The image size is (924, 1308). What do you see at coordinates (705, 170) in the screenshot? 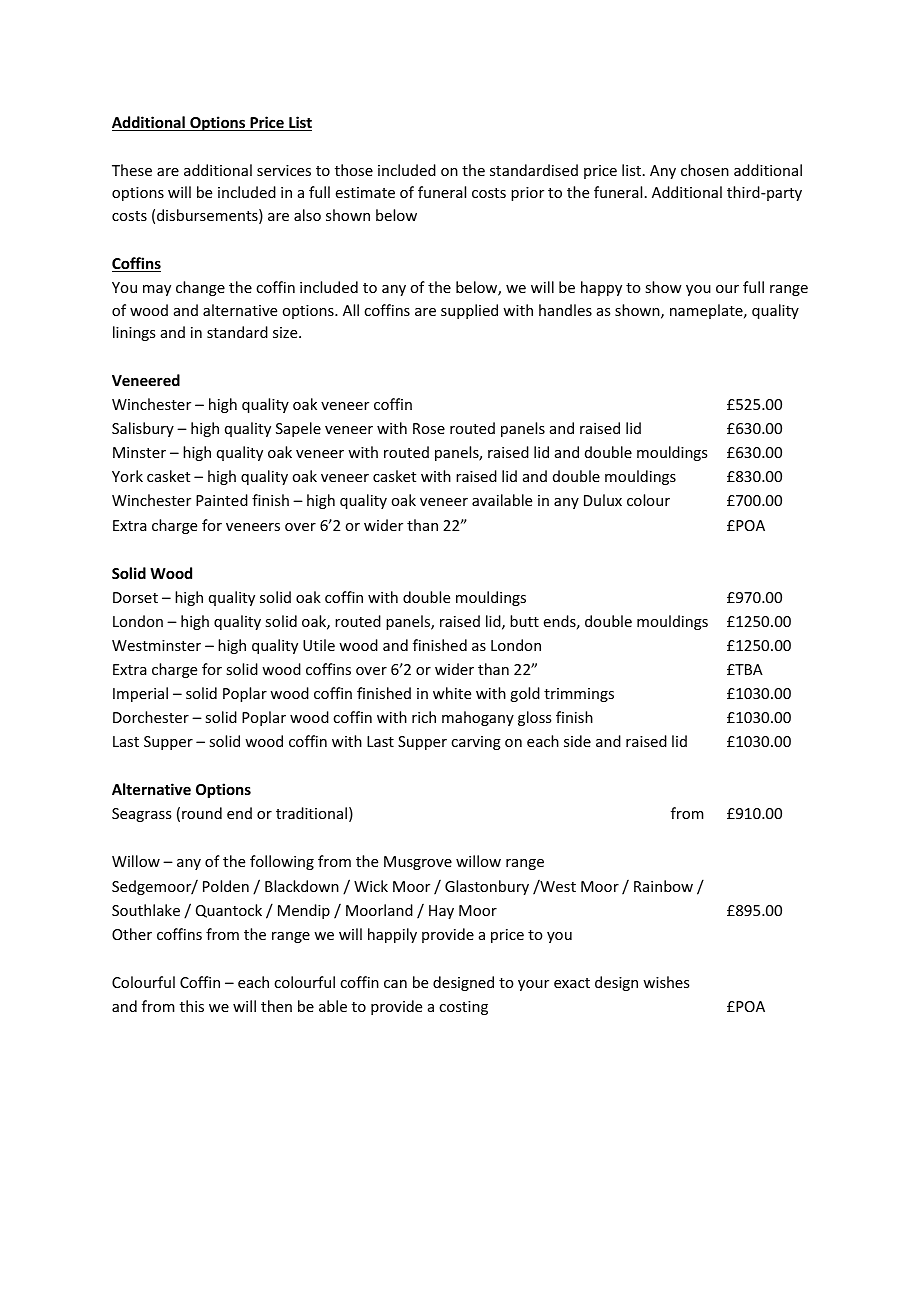
I see `chosen` at bounding box center [705, 170].
